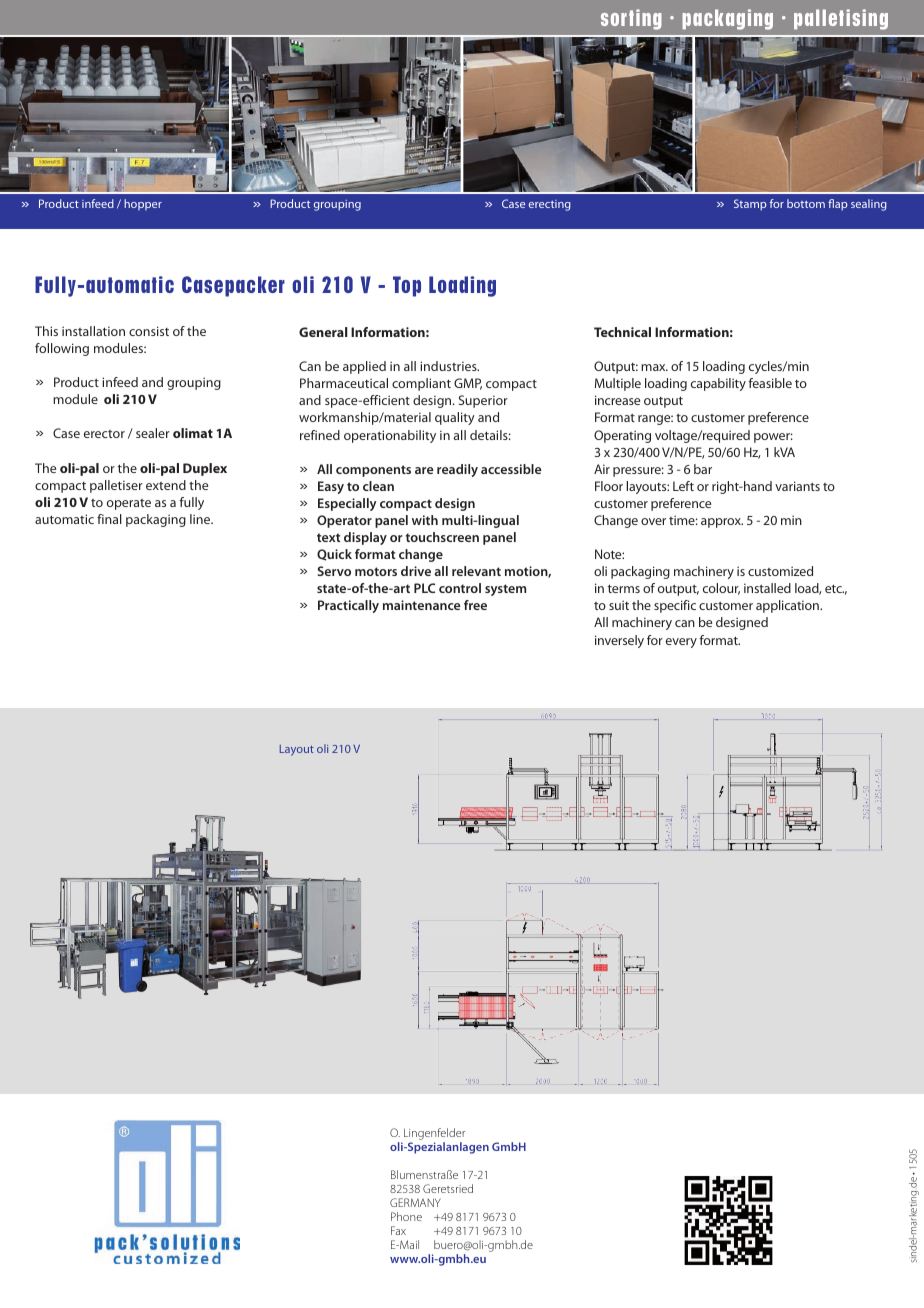 The image size is (924, 1308). What do you see at coordinates (619, 641) in the screenshot?
I see `inversely` at bounding box center [619, 641].
